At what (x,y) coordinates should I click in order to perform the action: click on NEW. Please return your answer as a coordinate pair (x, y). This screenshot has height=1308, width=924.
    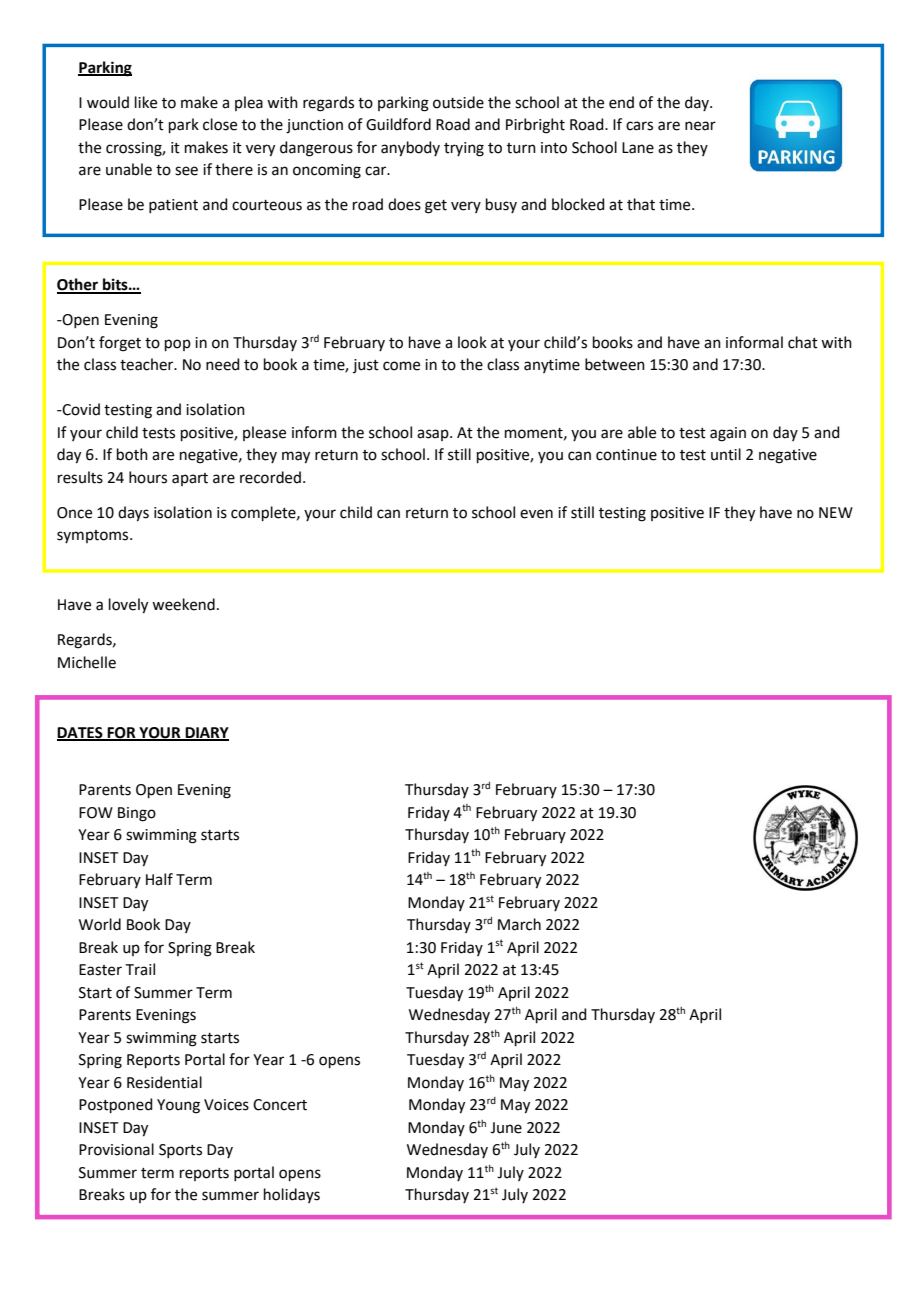
    Looking at the image, I should click on (836, 512).
